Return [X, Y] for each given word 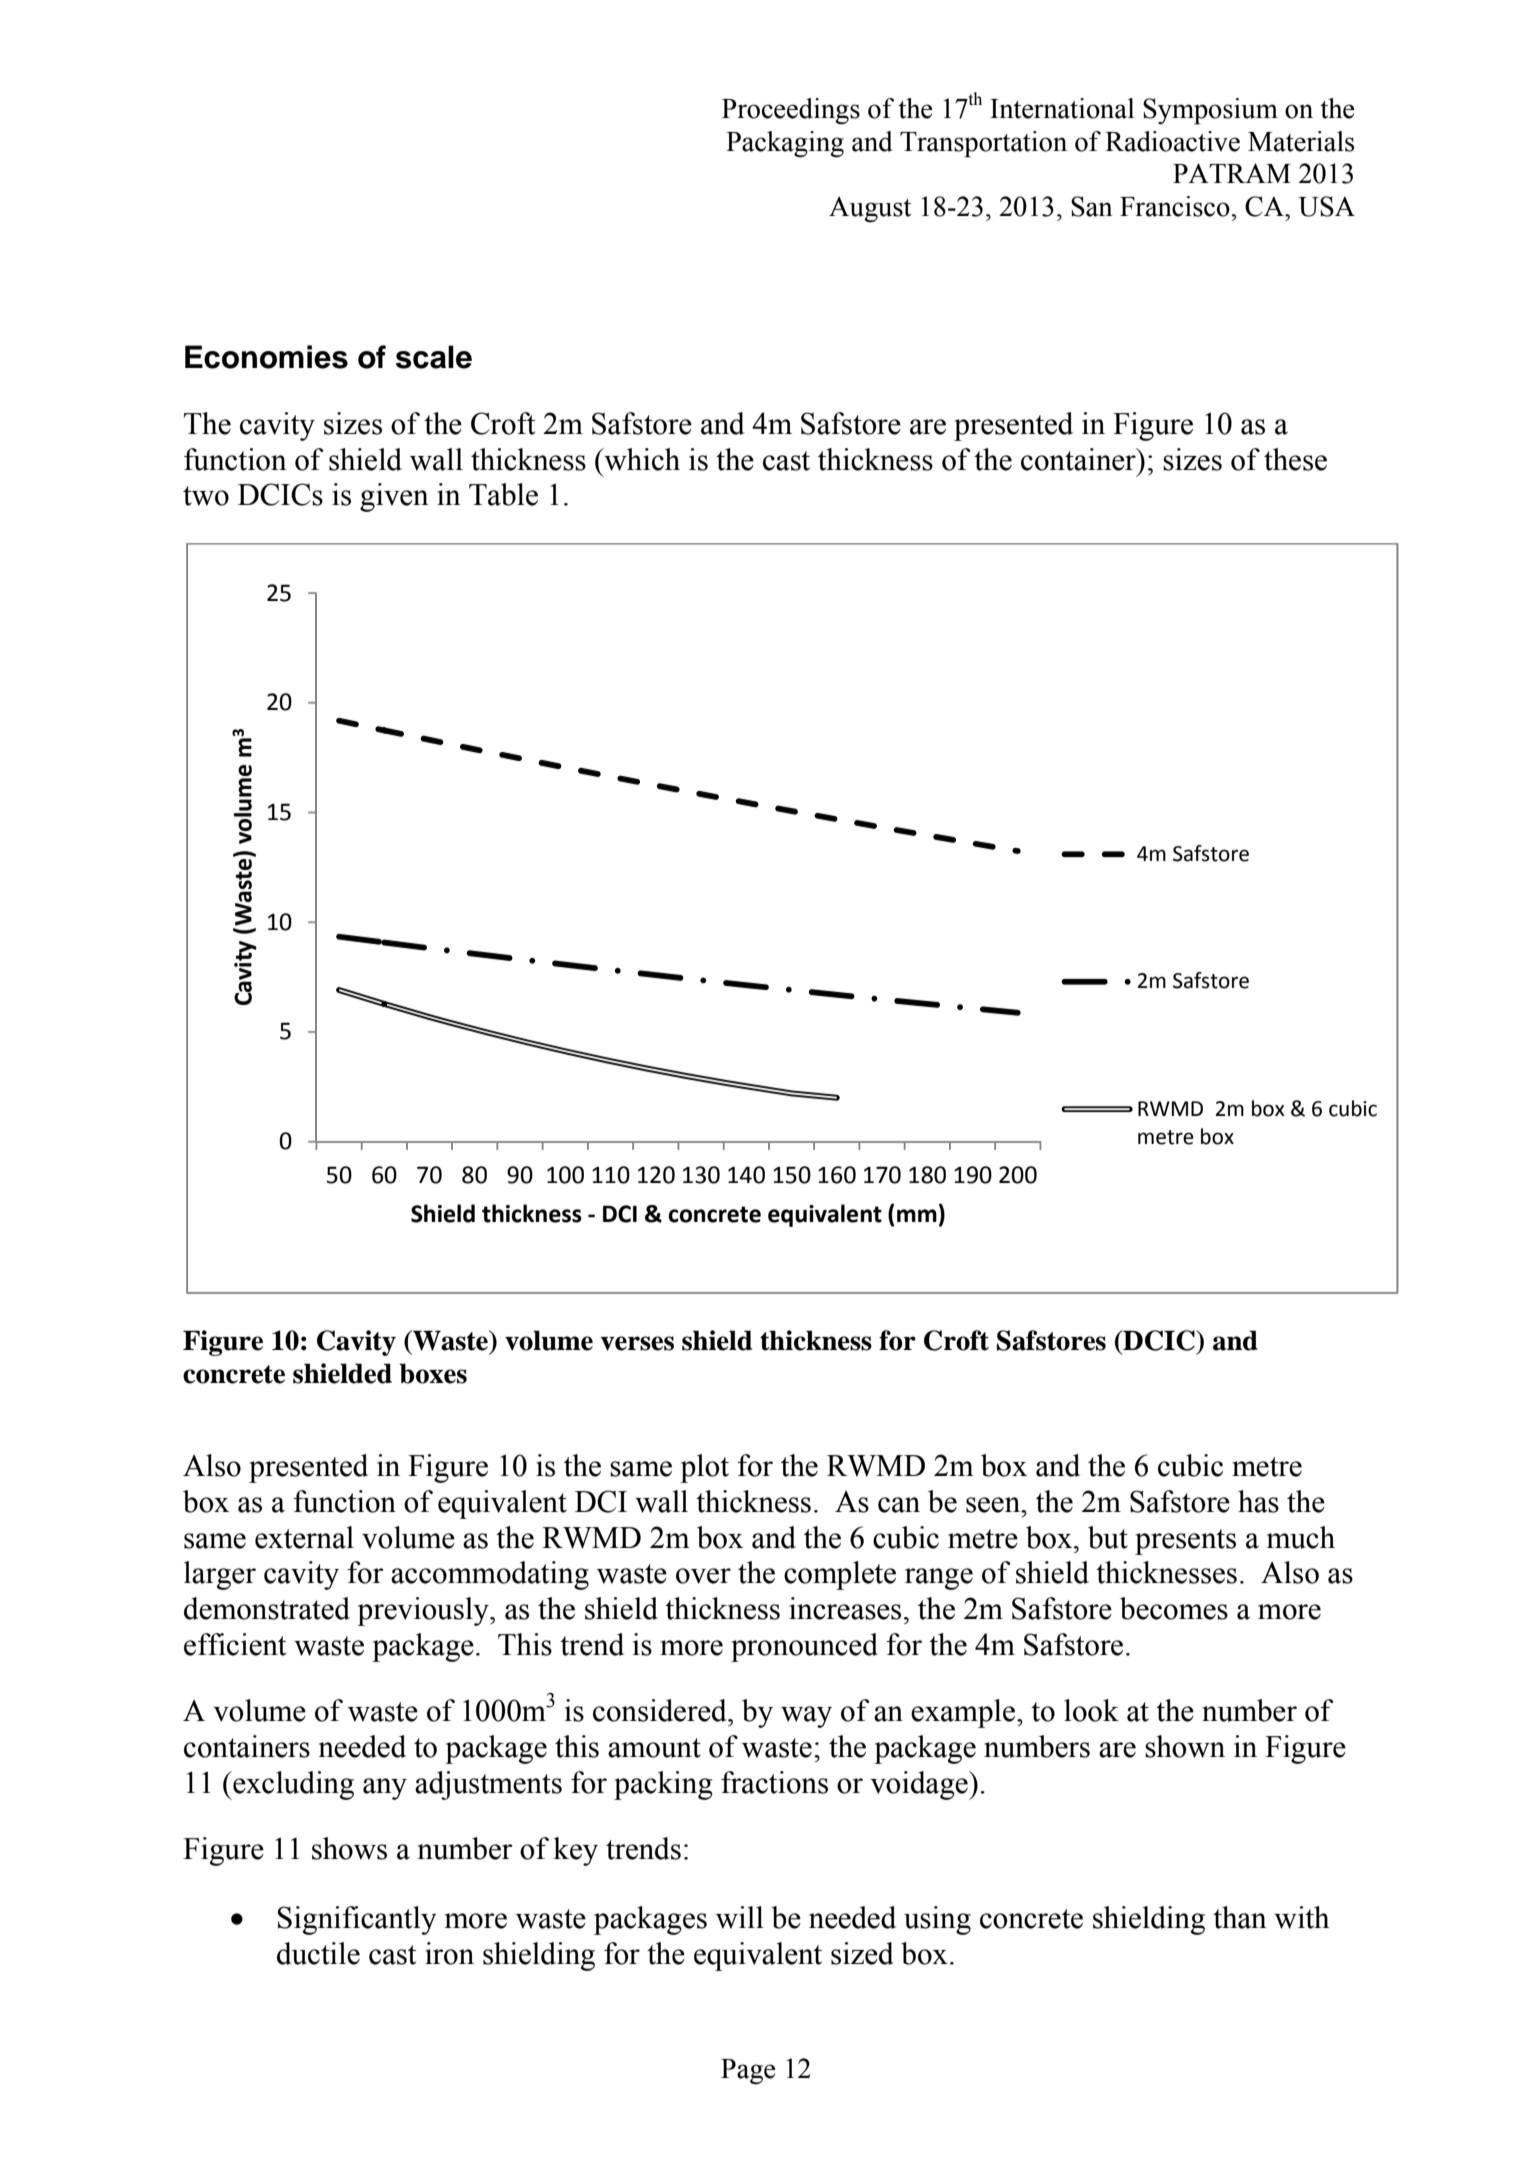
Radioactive [1172, 141]
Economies [266, 357]
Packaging [785, 144]
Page [748, 2072]
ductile [318, 1953]
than [1240, 1917]
